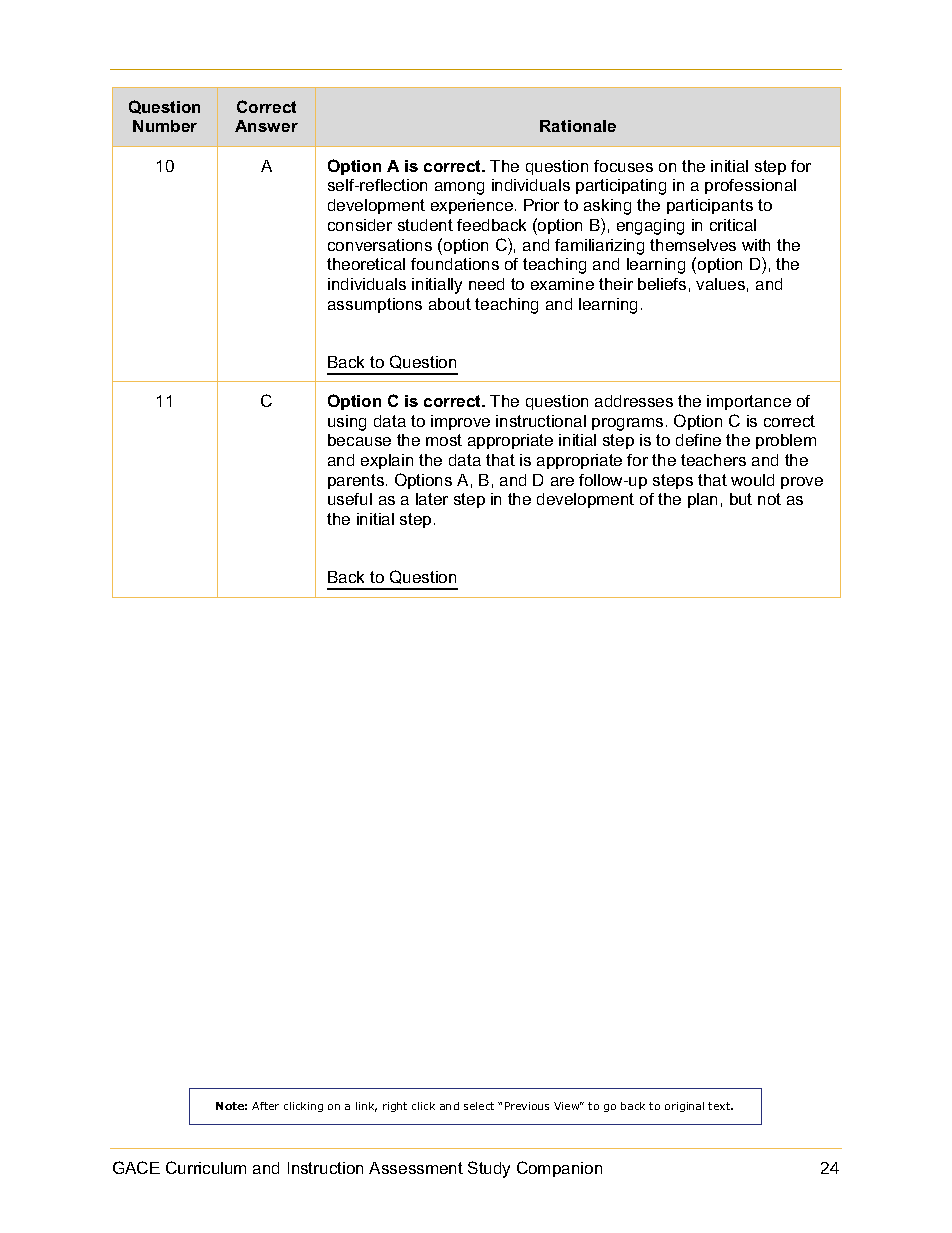  I want to click on among, so click(459, 188).
